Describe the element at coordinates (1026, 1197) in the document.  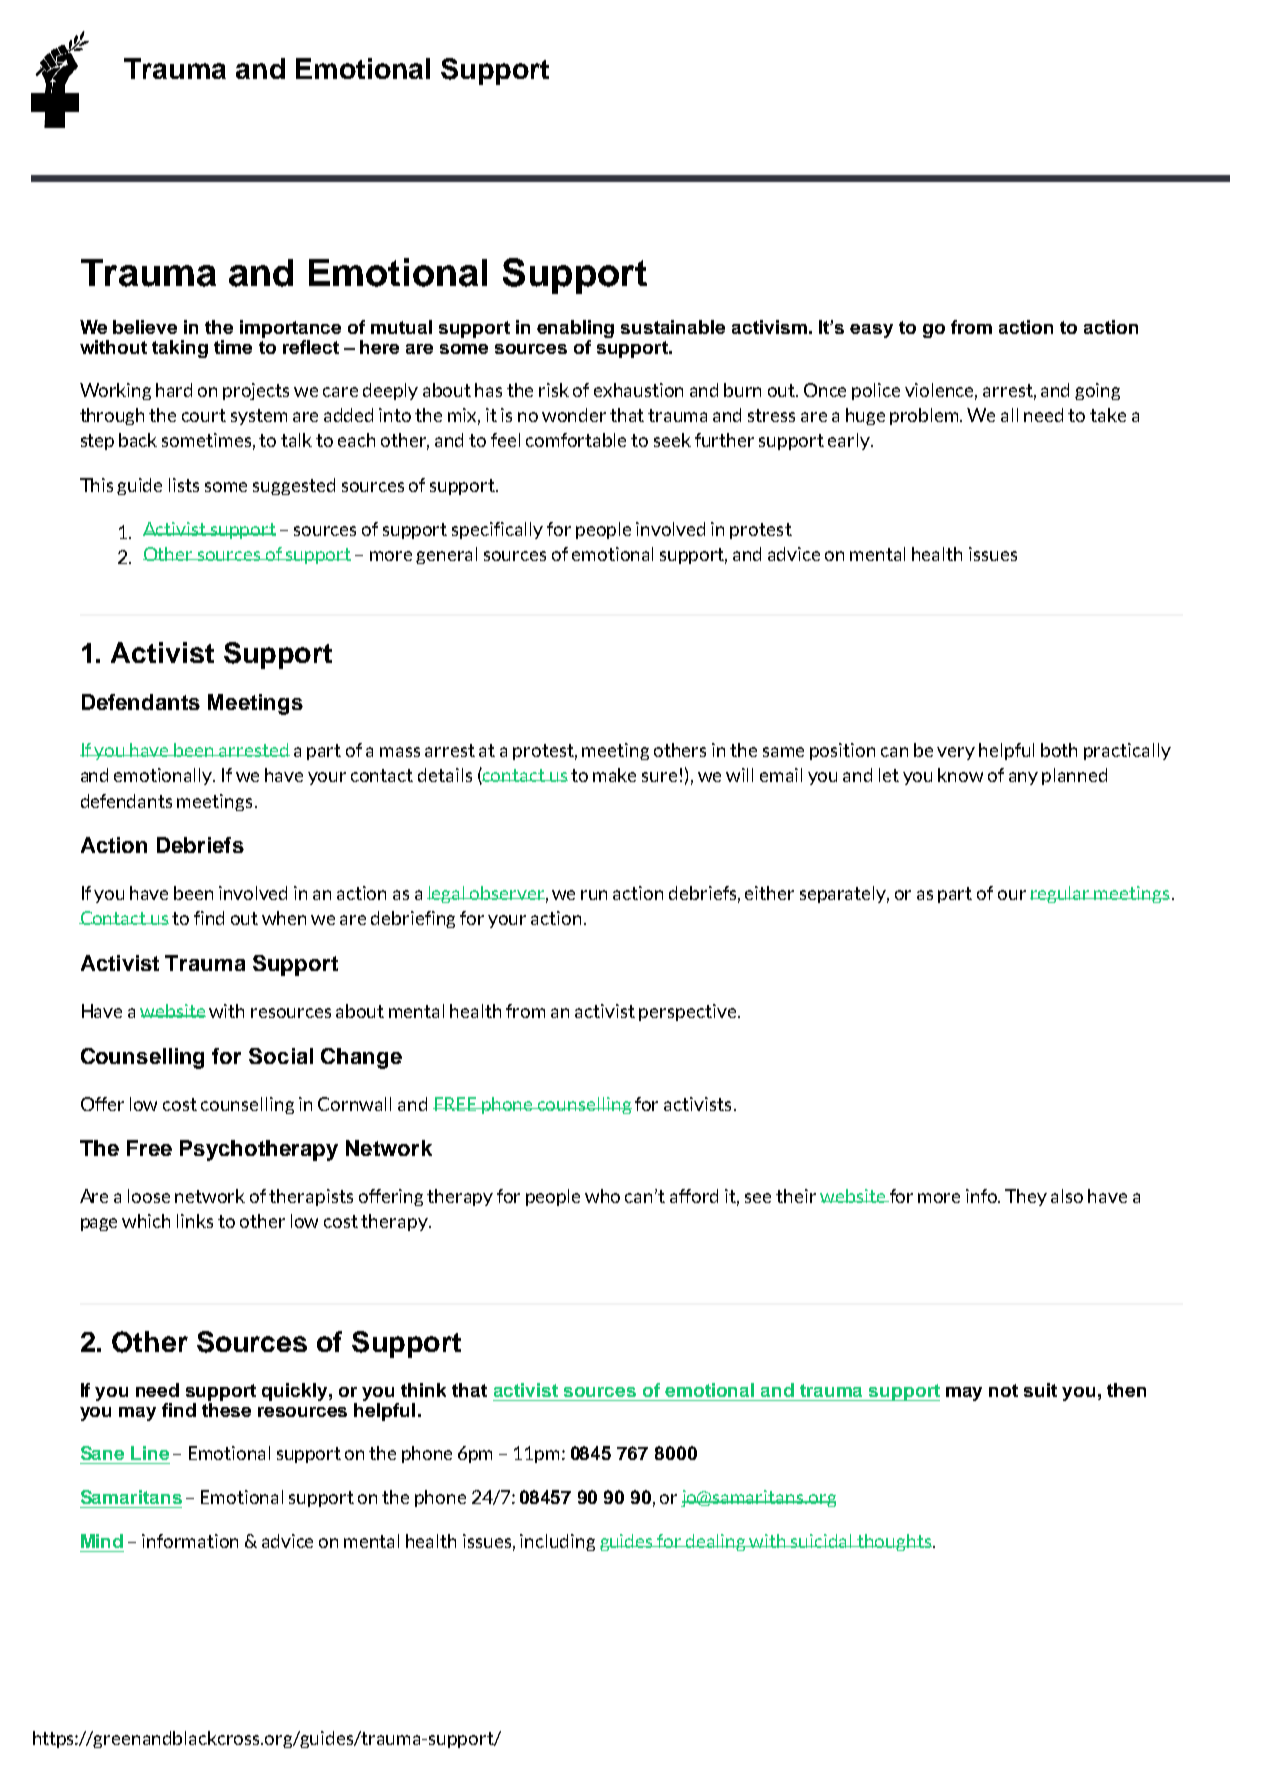
I see `They` at that location.
